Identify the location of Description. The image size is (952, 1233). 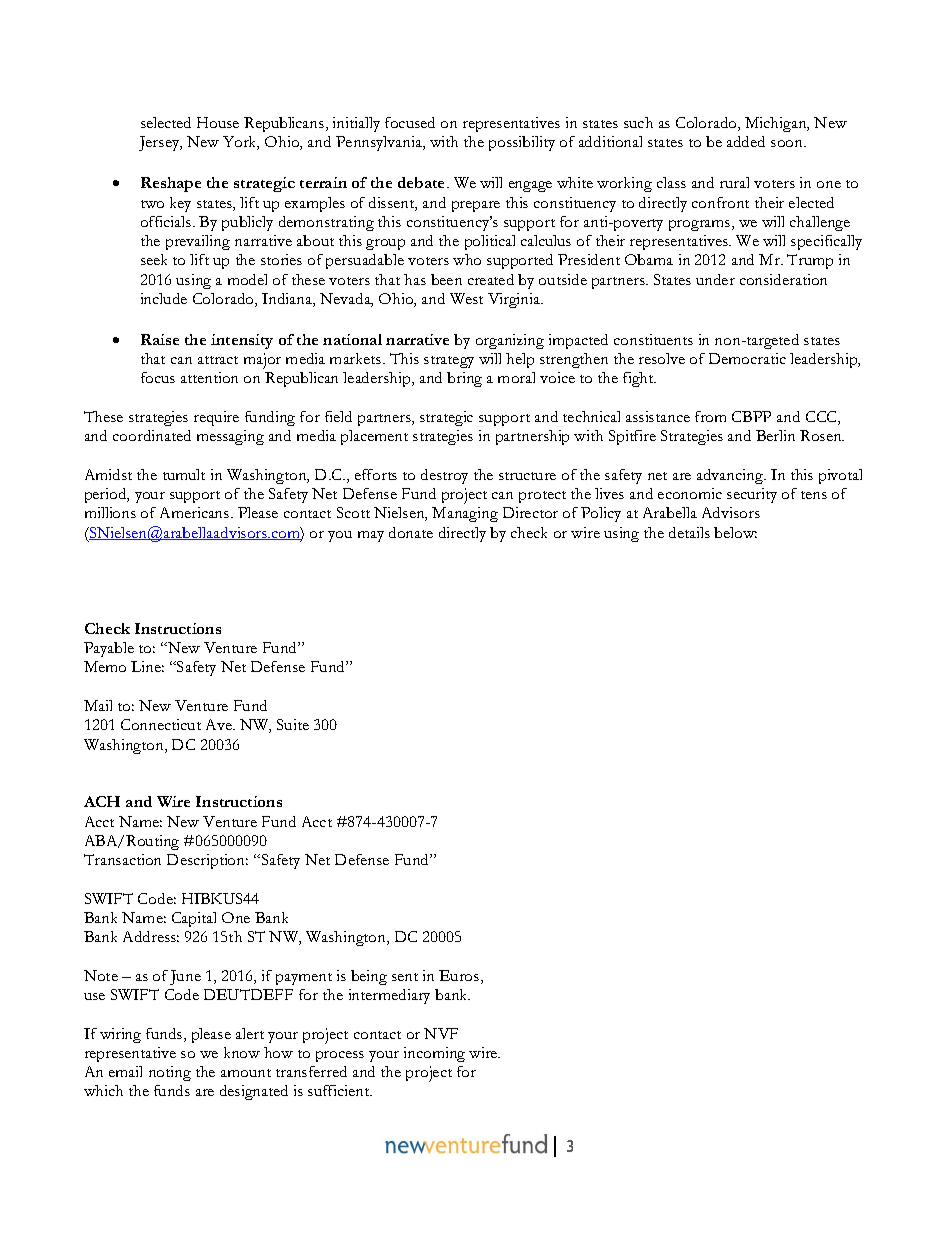
(207, 861).
